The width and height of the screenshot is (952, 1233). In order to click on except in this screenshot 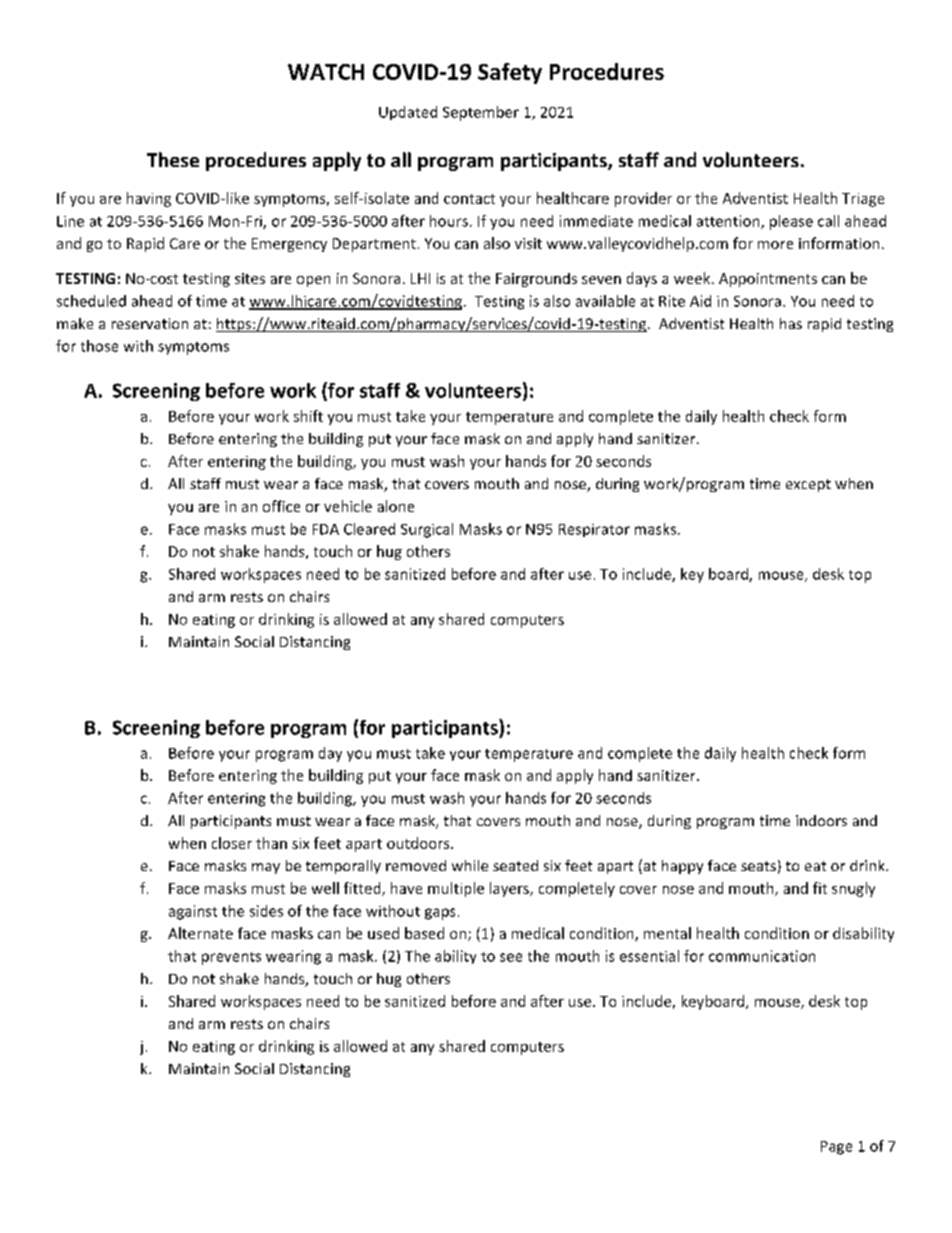, I will do `click(808, 485)`.
